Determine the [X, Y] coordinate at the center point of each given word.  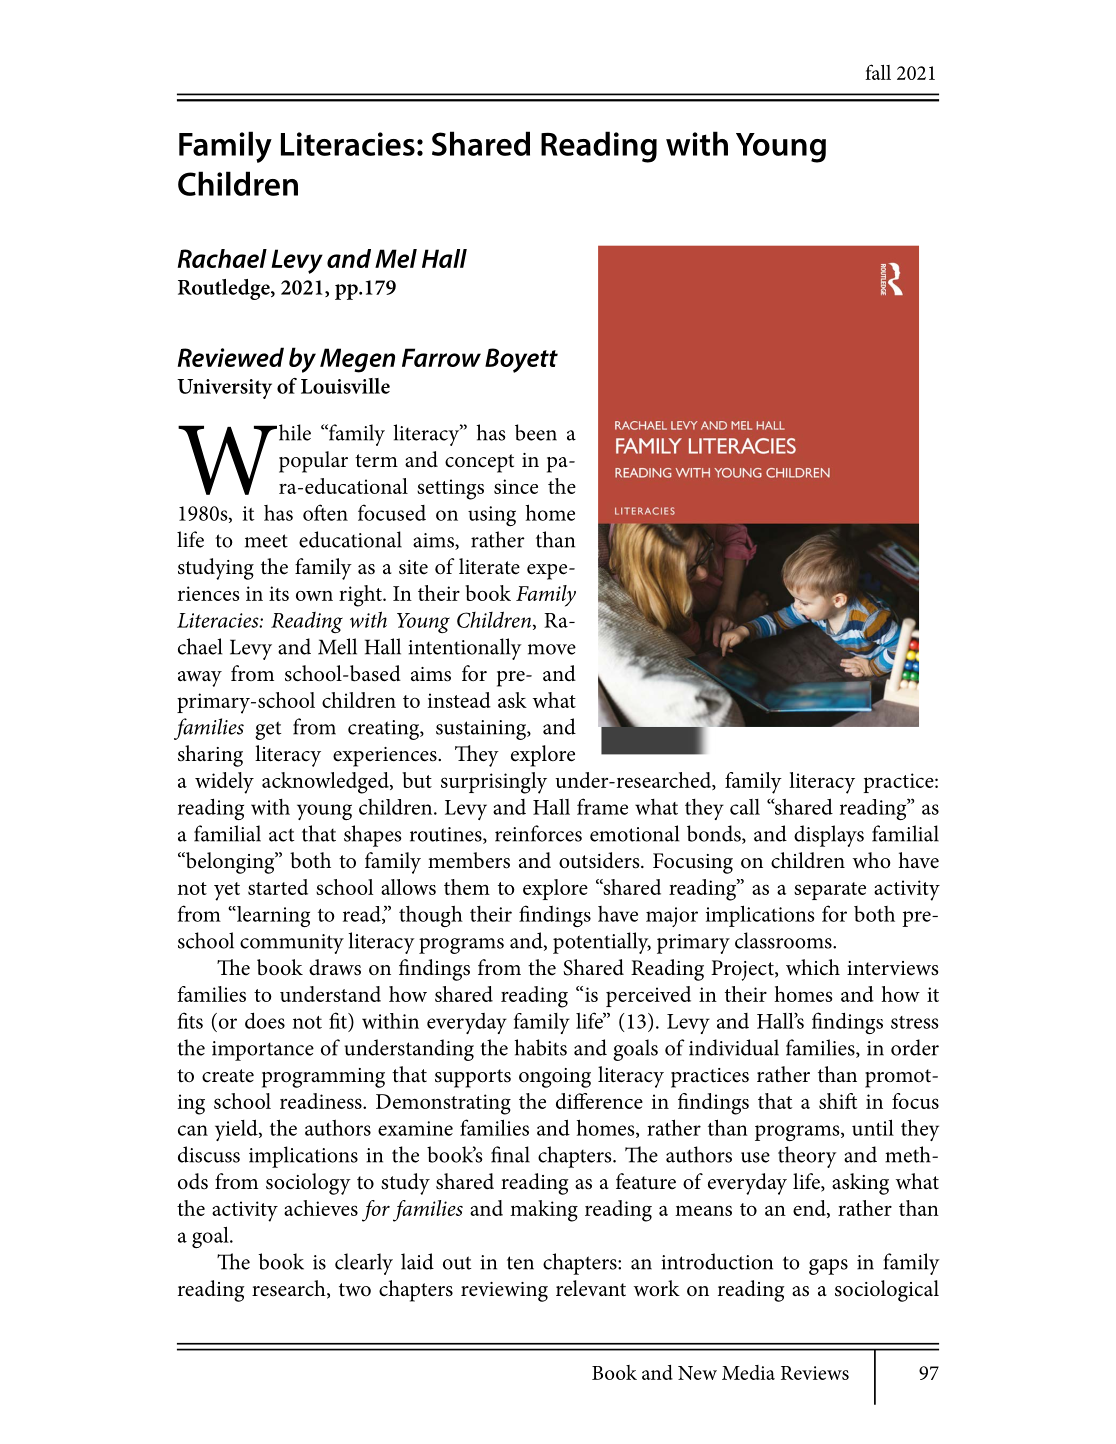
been [536, 432]
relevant [591, 1288]
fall [878, 72]
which [813, 967]
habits [541, 1047]
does [265, 1020]
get [268, 730]
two [355, 1290]
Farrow [441, 357]
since [516, 486]
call [745, 807]
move [552, 649]
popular [313, 462]
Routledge [225, 289]
